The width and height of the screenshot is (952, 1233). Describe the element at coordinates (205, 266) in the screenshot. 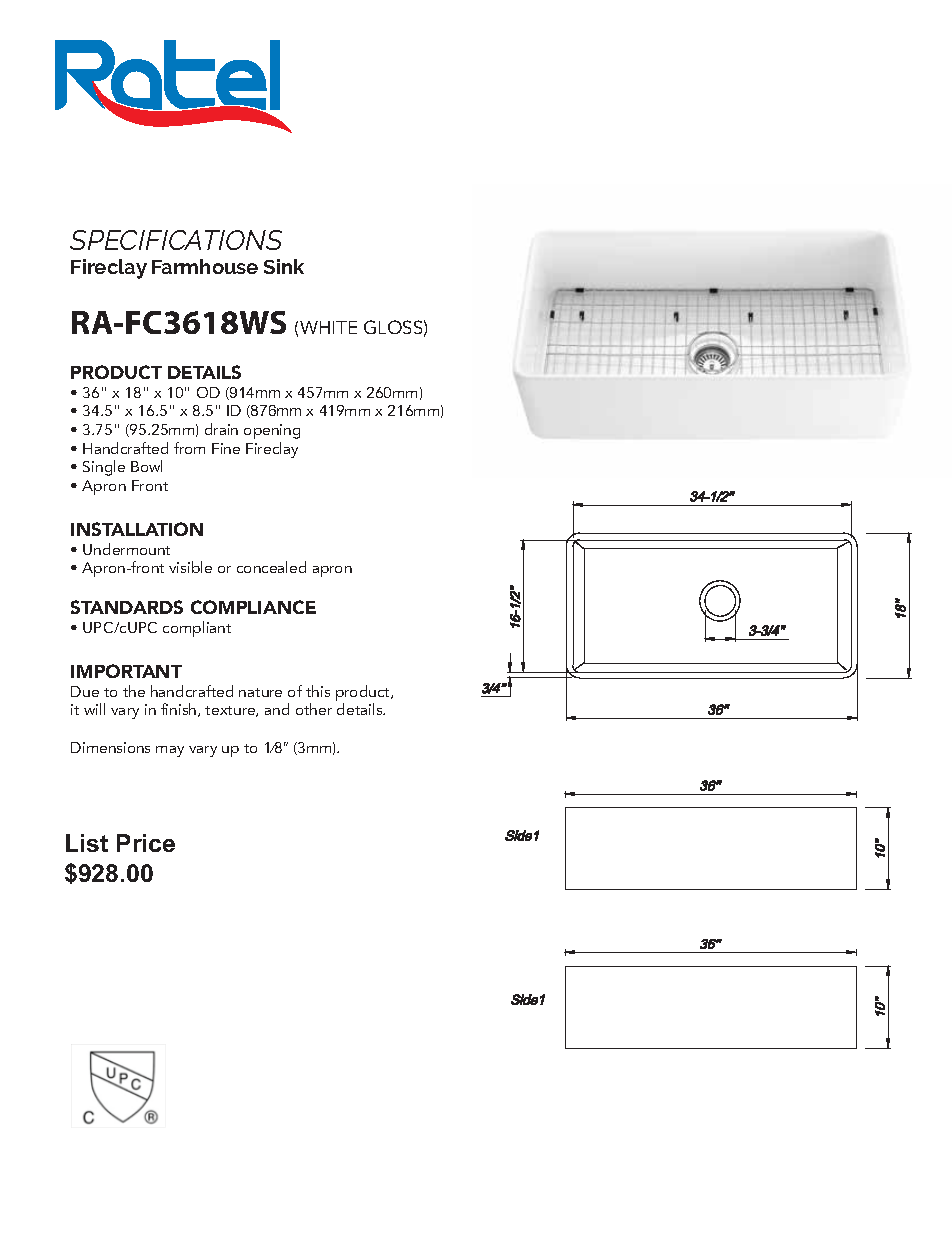

I see `Farmhouse` at that location.
